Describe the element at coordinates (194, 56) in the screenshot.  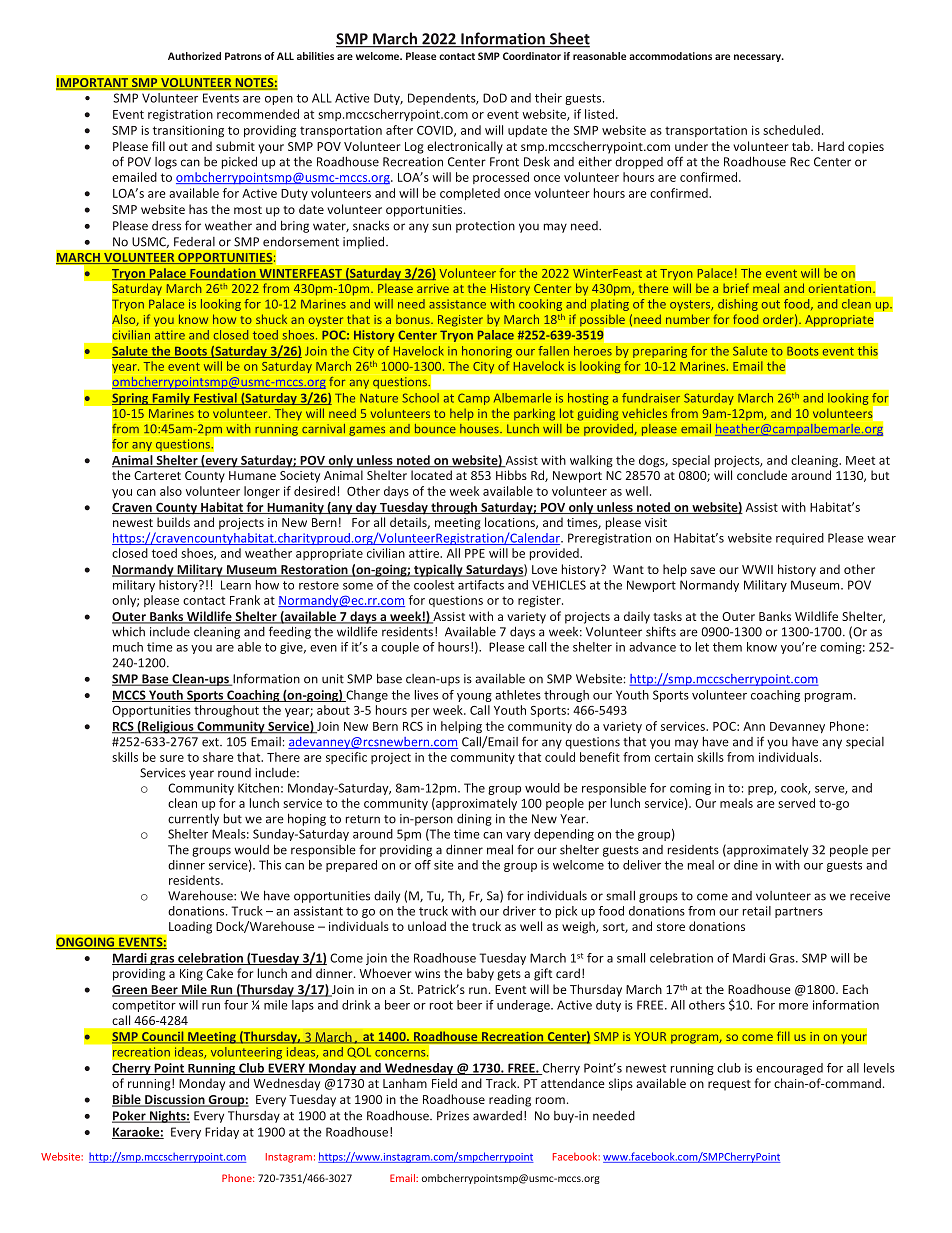
I see `Authorized` at that location.
